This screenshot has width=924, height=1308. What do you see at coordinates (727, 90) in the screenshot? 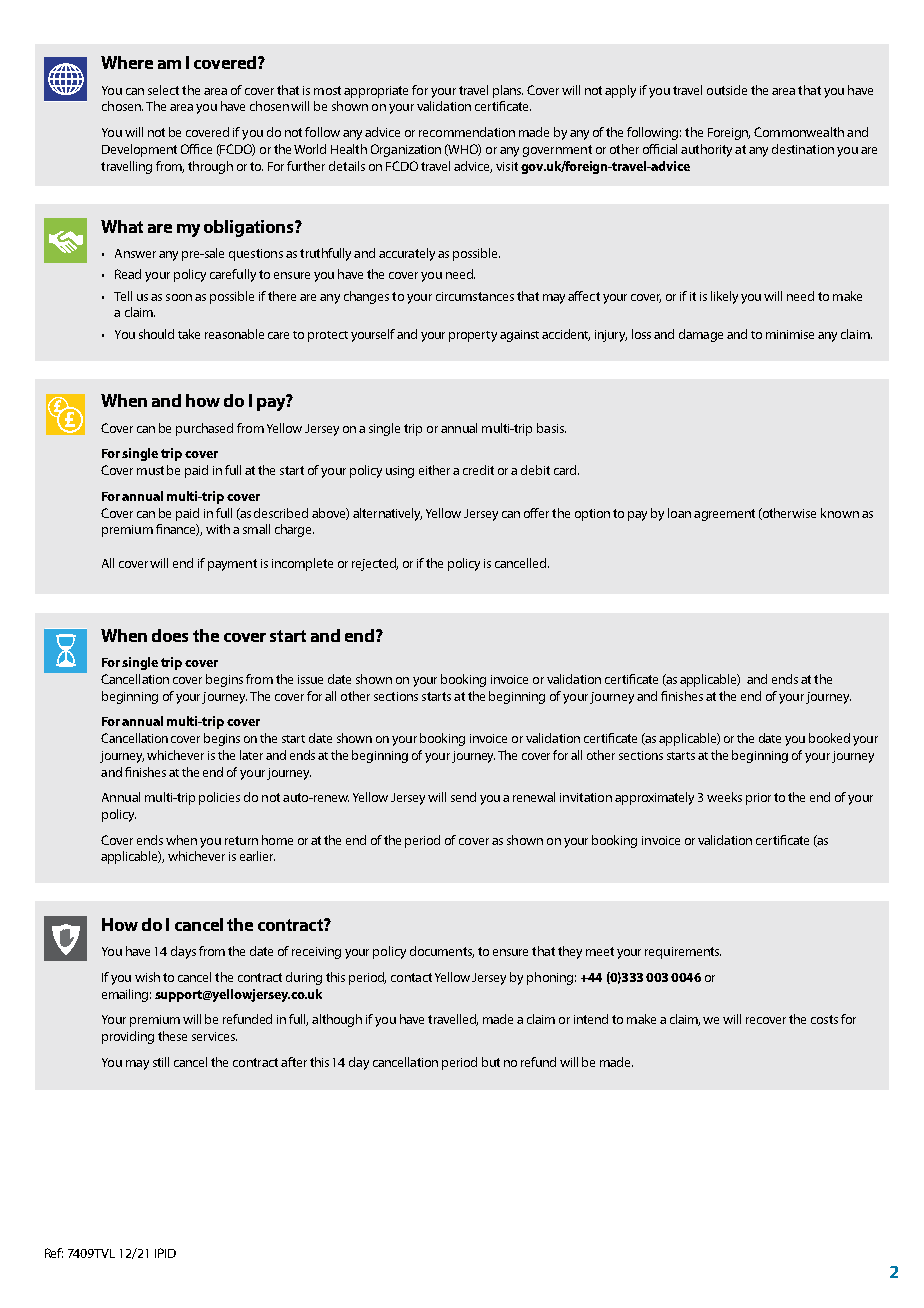
I see `outside` at bounding box center [727, 90].
